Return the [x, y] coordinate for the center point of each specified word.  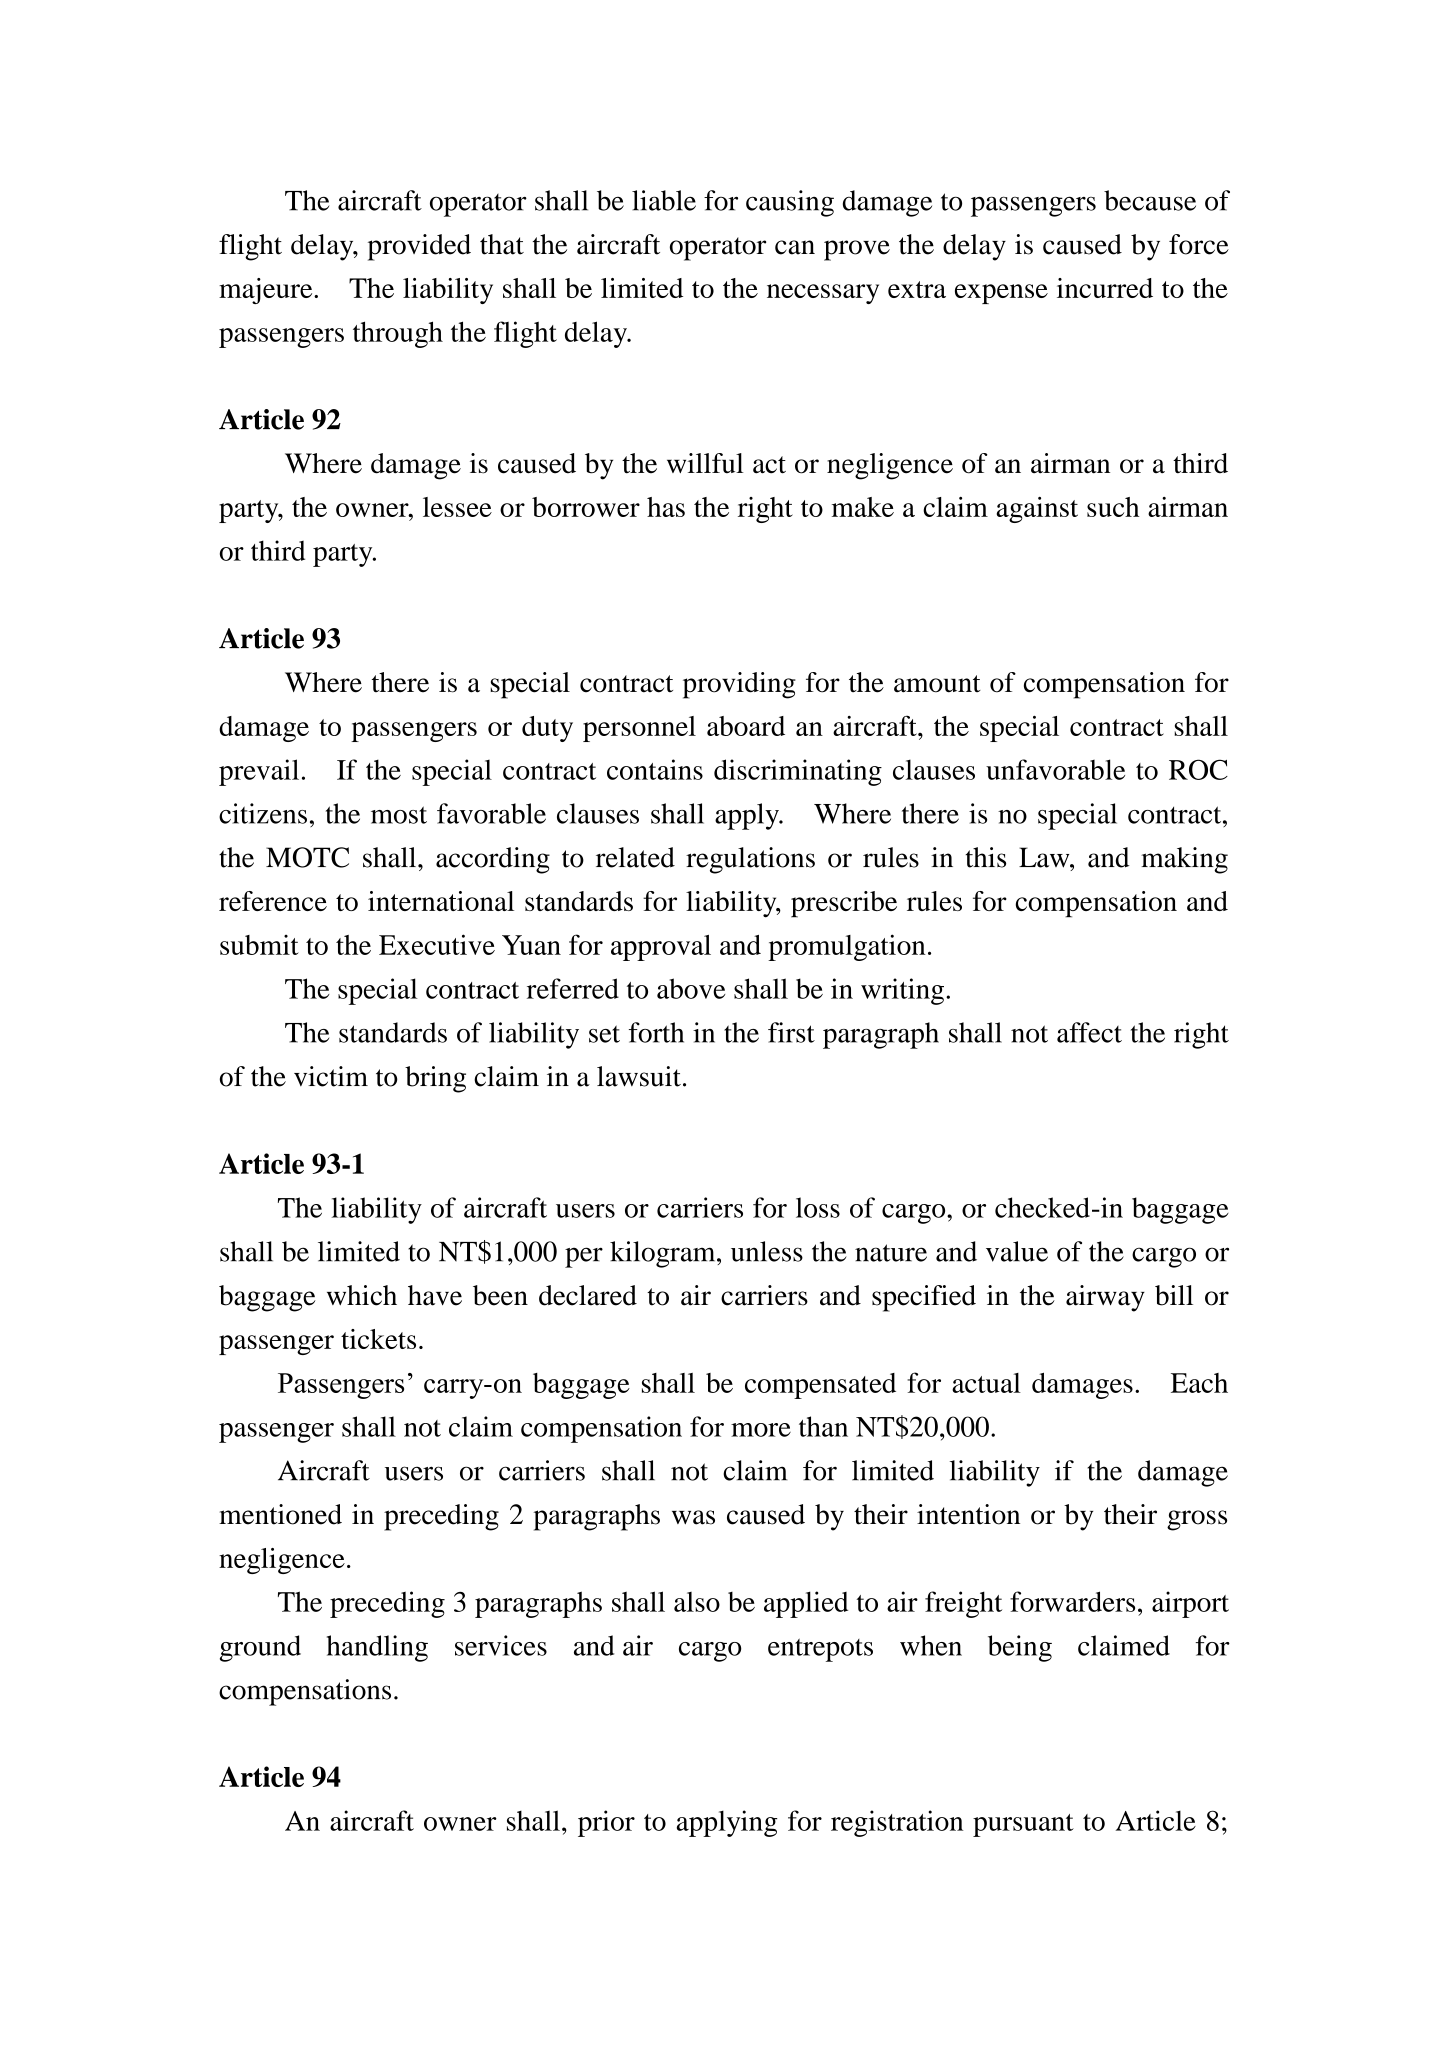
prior [606, 1823]
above [691, 988]
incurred [1105, 288]
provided [419, 247]
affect [1089, 1032]
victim [331, 1076]
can [795, 247]
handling [377, 1648]
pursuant [1023, 1825]
